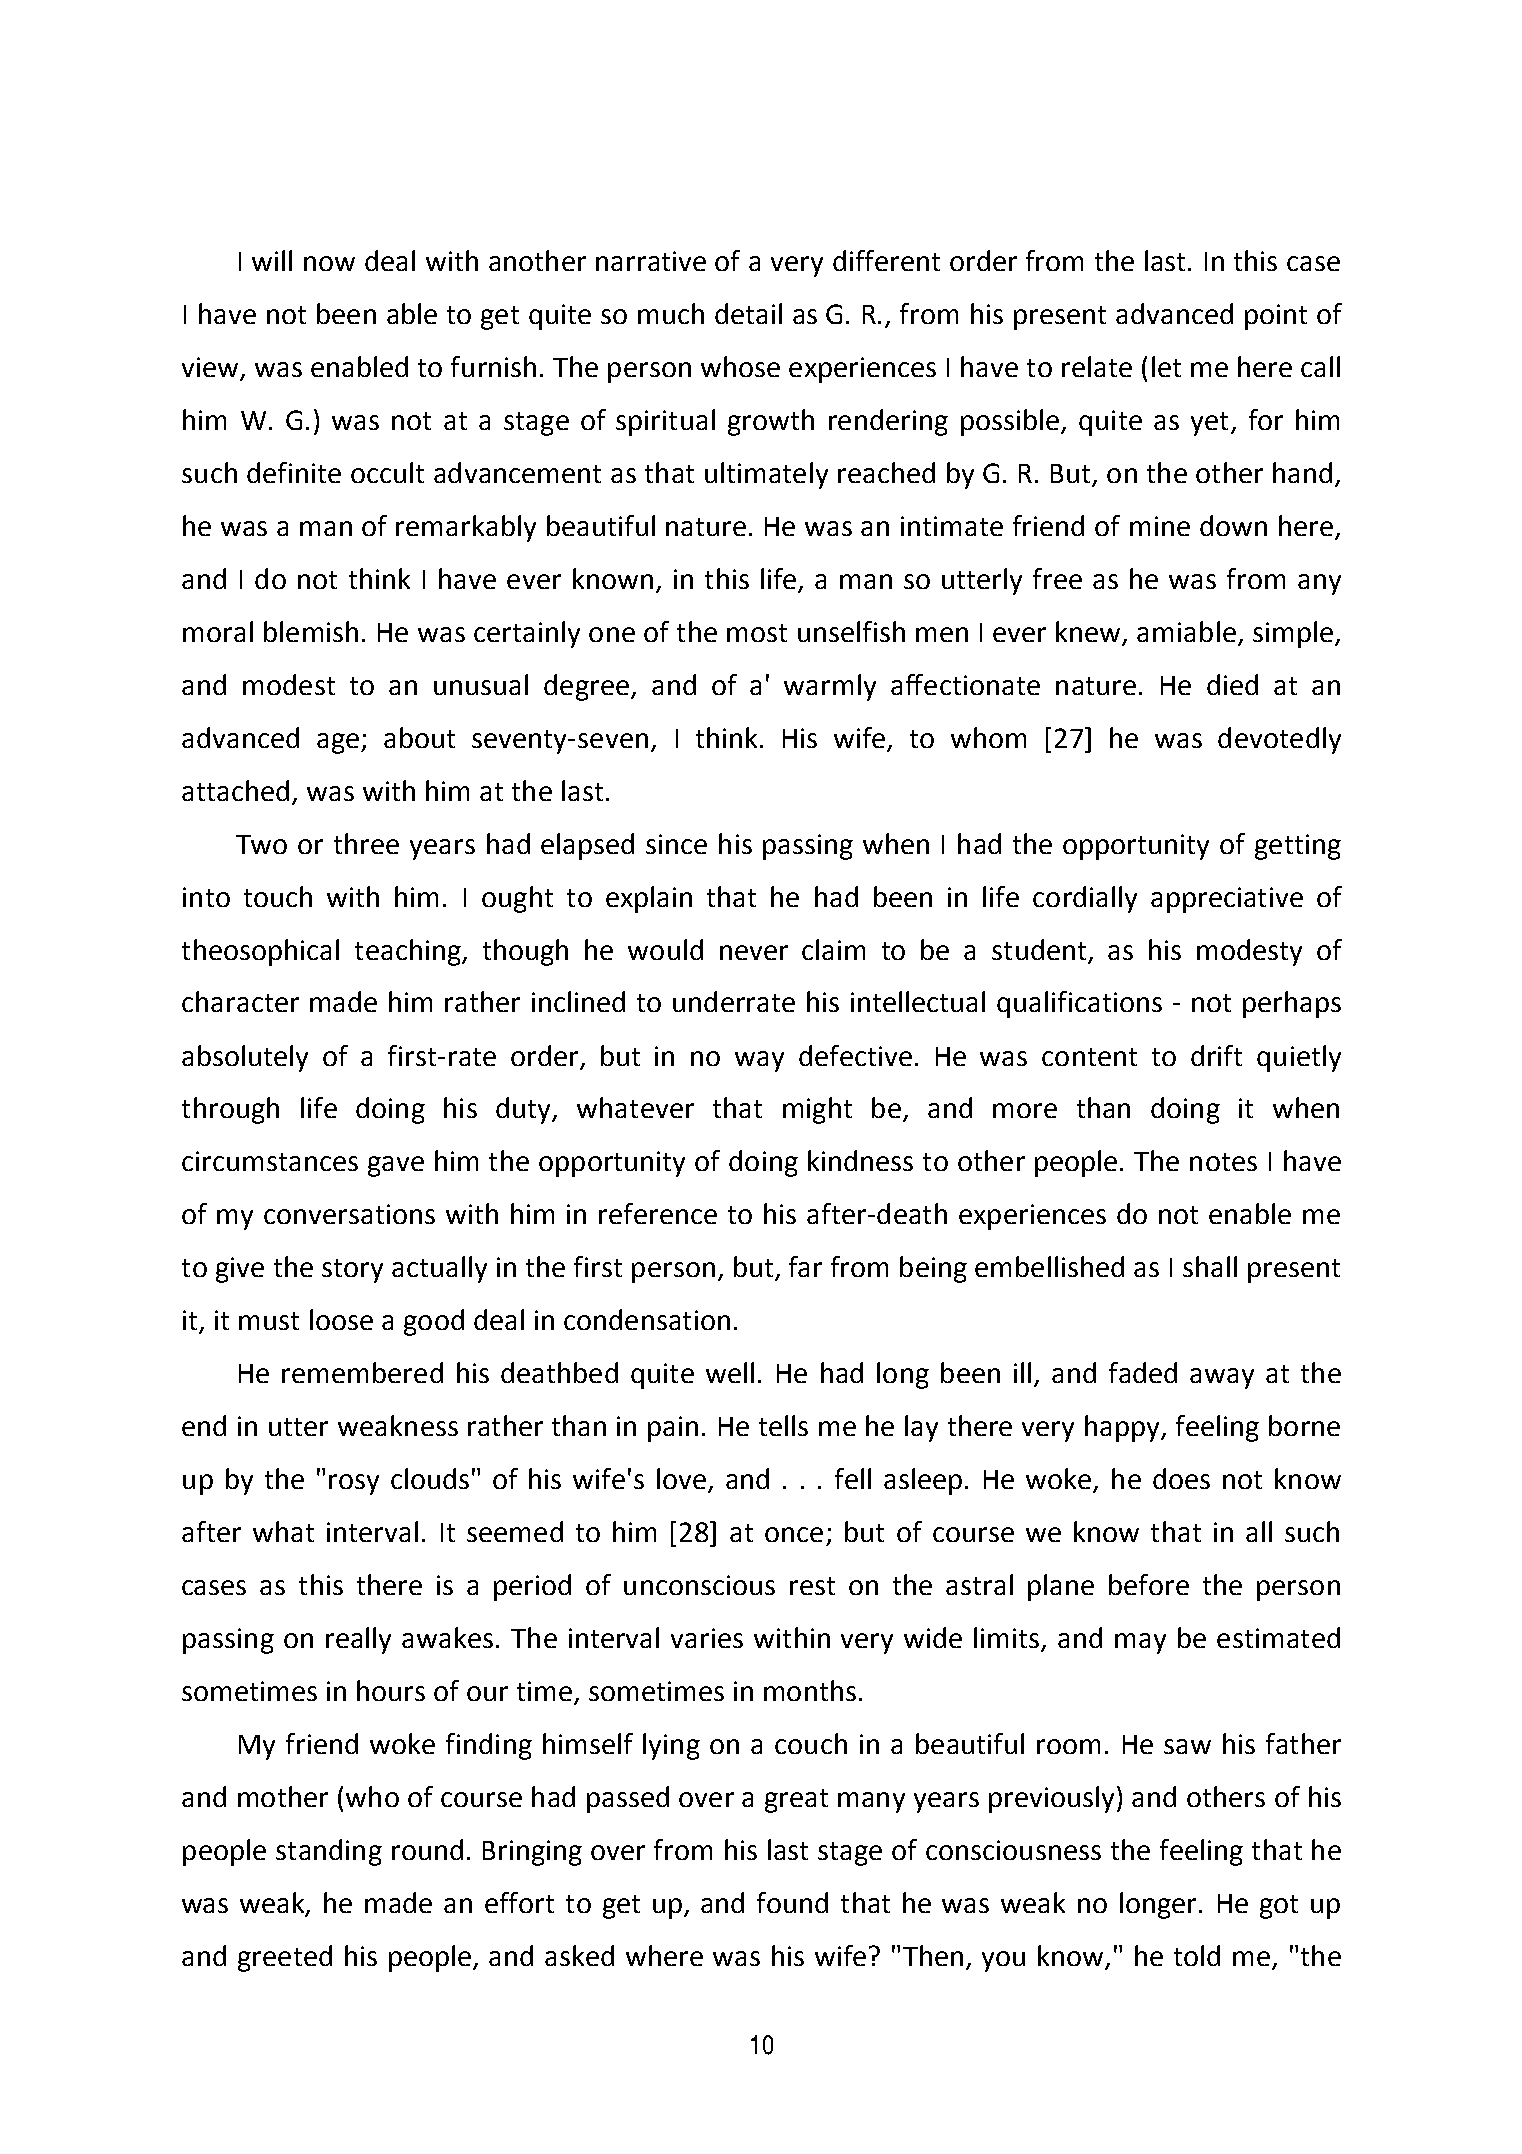  What do you see at coordinates (1197, 1955) in the screenshot?
I see `told` at bounding box center [1197, 1955].
